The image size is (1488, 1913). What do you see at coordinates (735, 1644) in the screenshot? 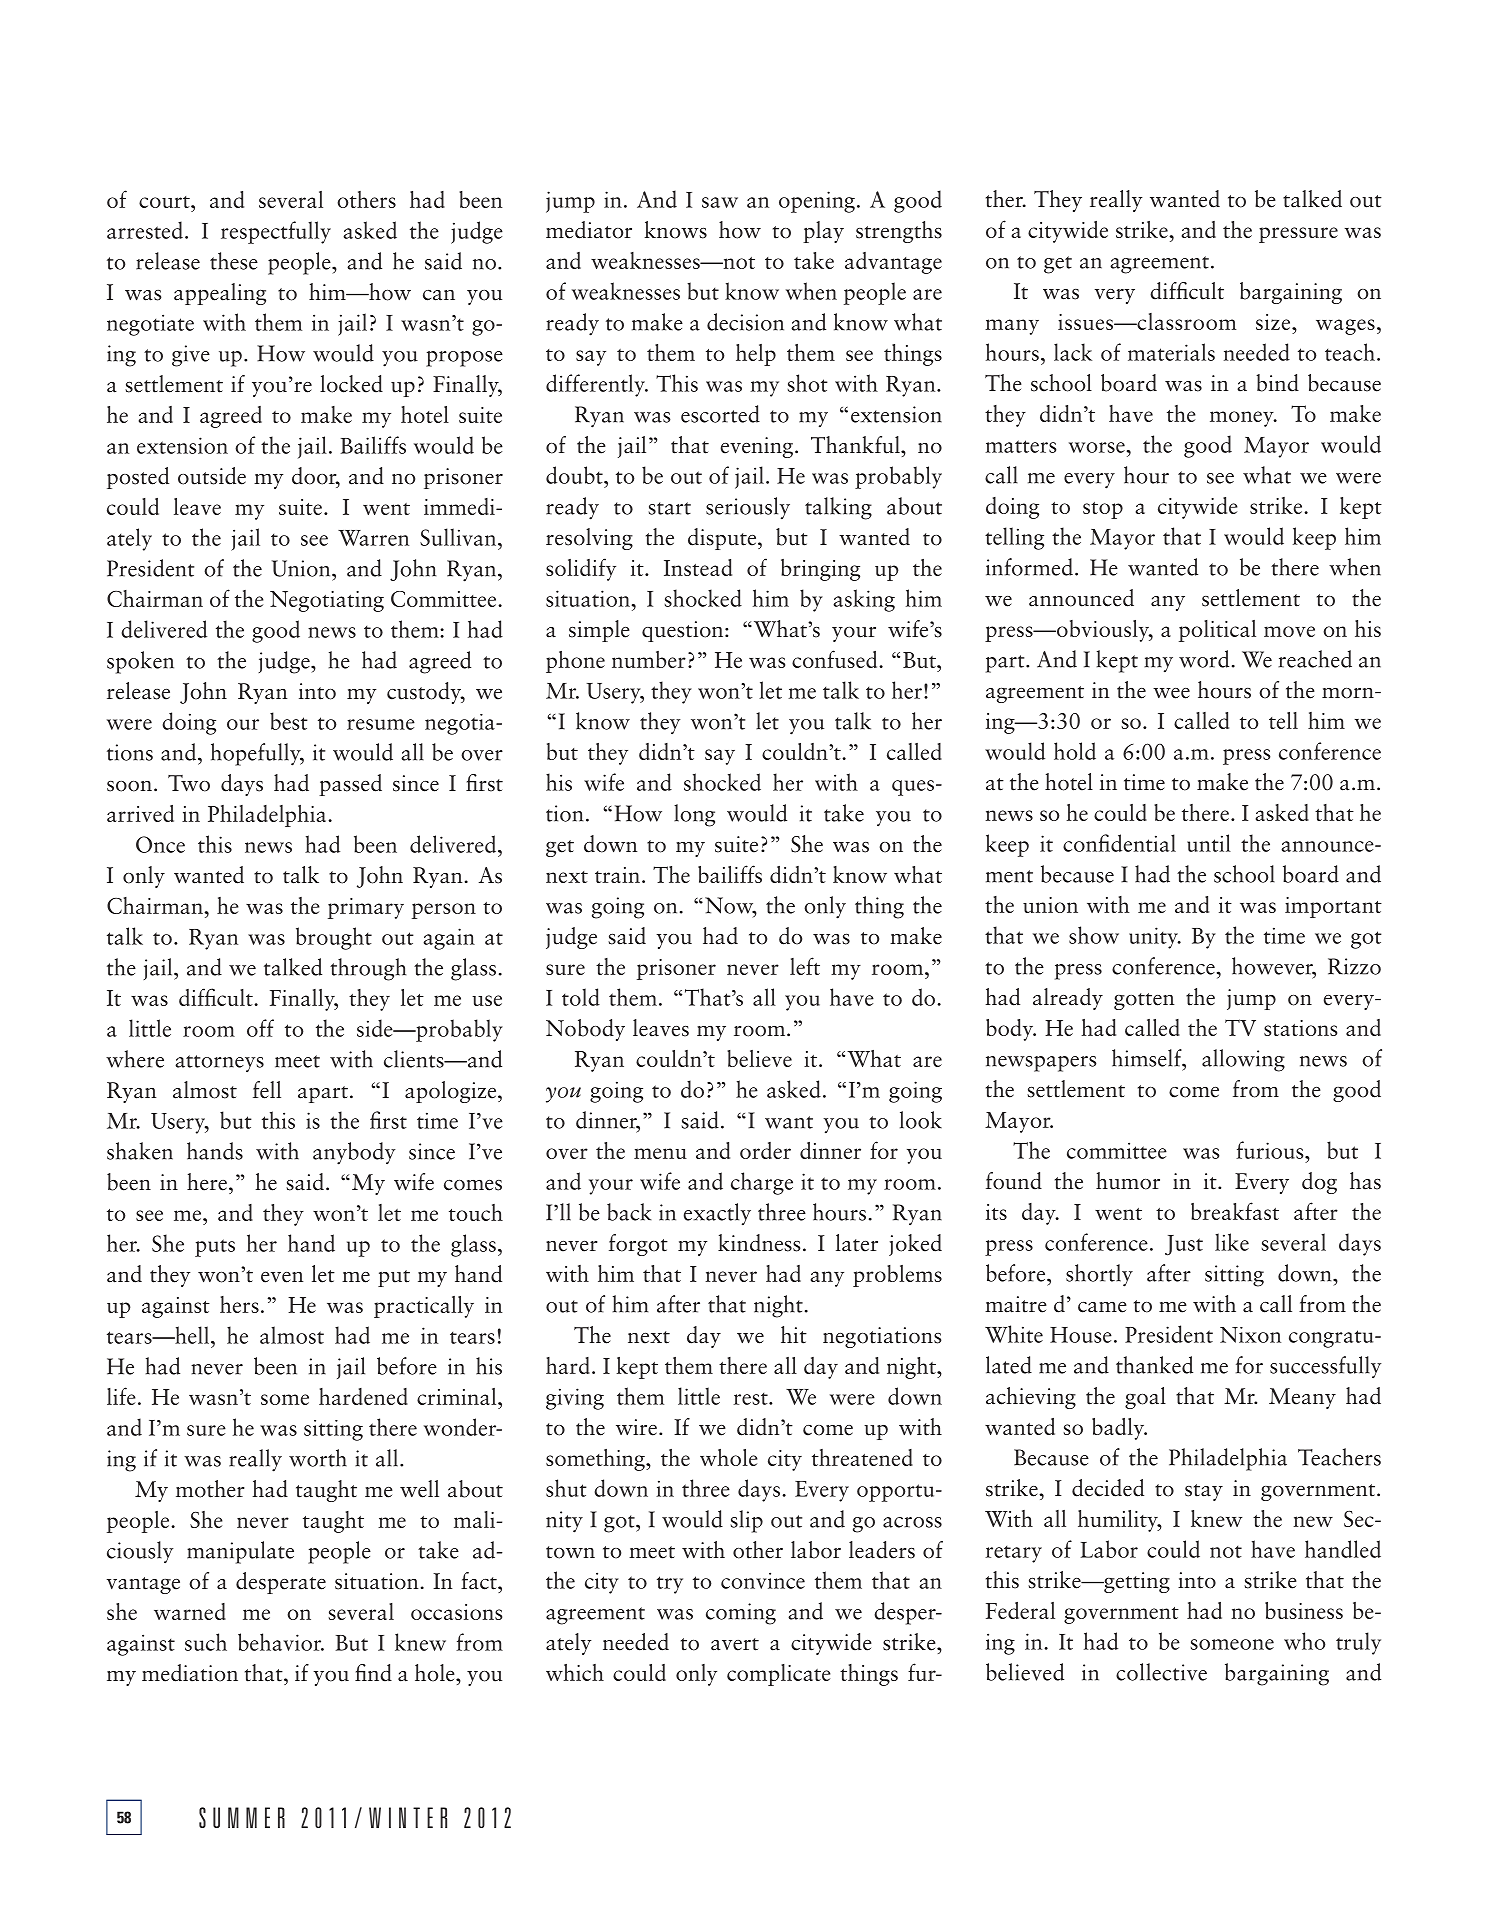
I see `avert` at bounding box center [735, 1644].
